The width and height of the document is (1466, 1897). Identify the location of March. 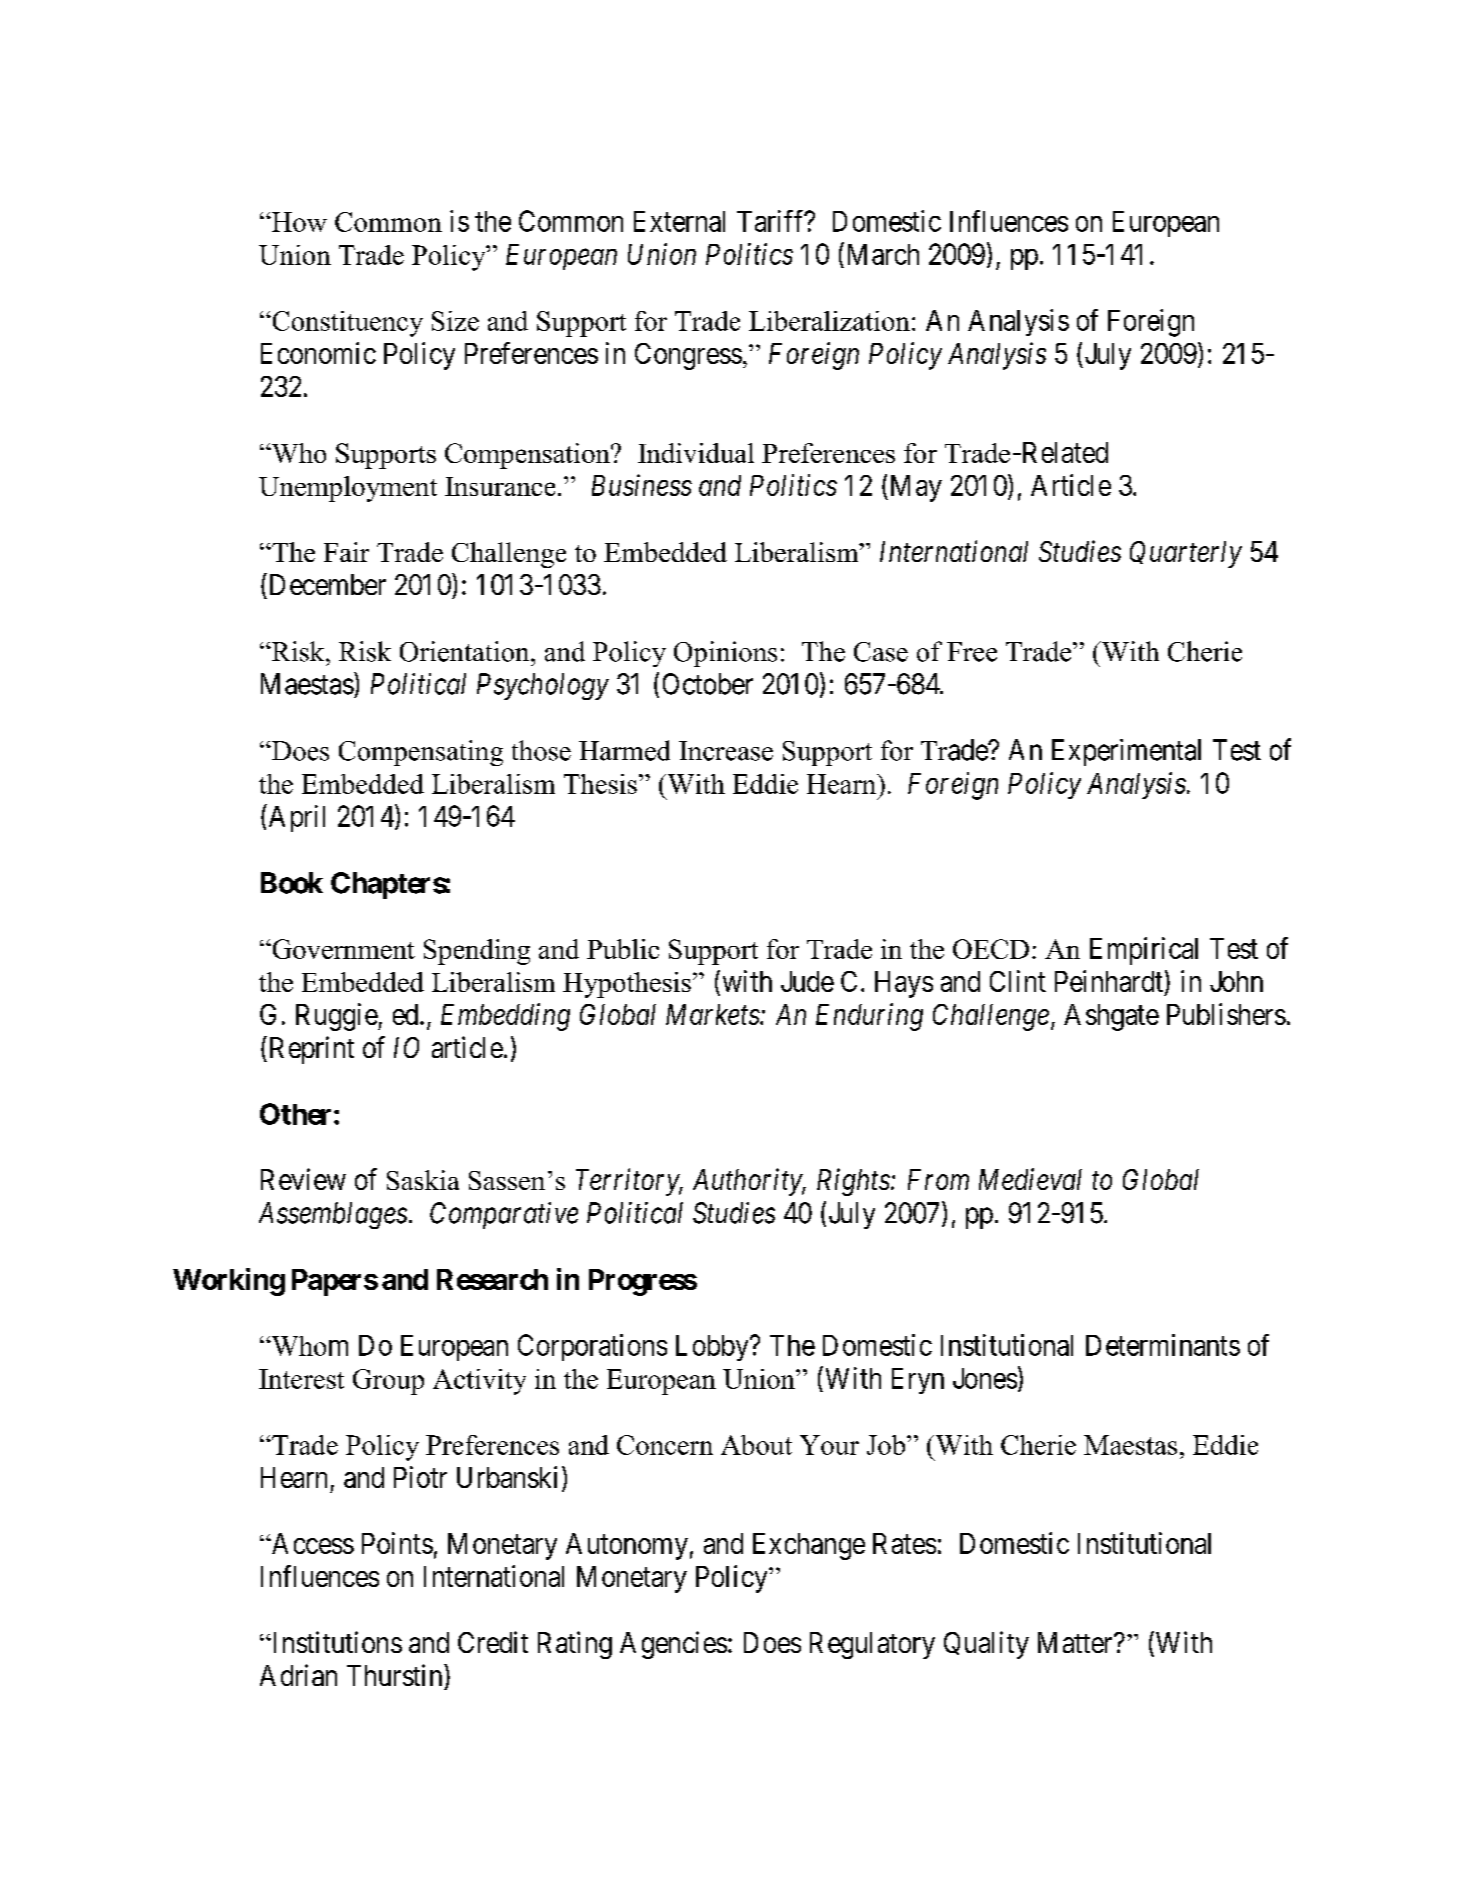
(883, 254).
